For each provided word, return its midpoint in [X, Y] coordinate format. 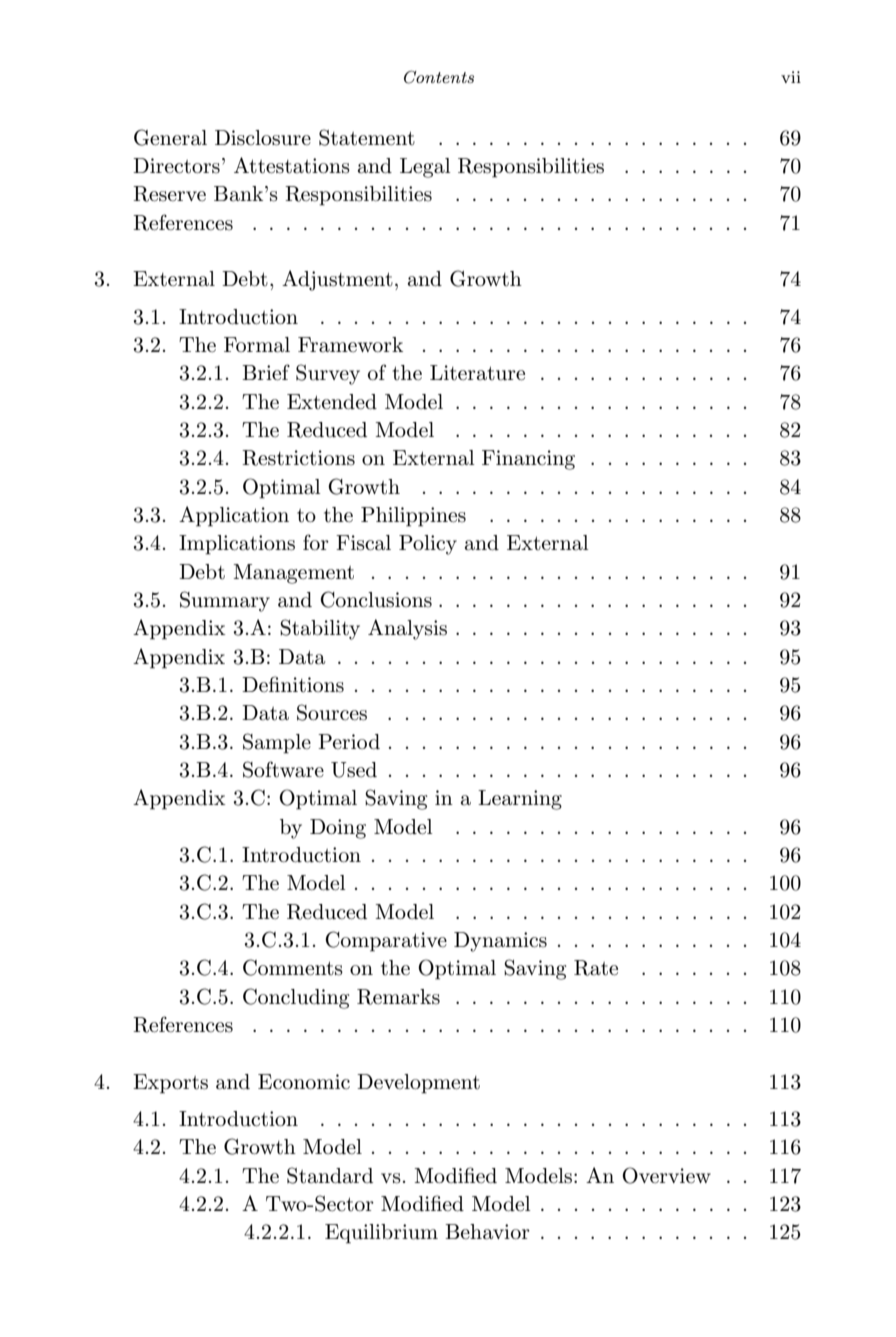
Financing [528, 460]
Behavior [487, 1232]
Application [234, 516]
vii [791, 77]
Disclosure [263, 138]
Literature [477, 373]
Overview [666, 1175]
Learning [520, 800]
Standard [330, 1175]
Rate [596, 968]
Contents [439, 77]
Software [283, 769]
